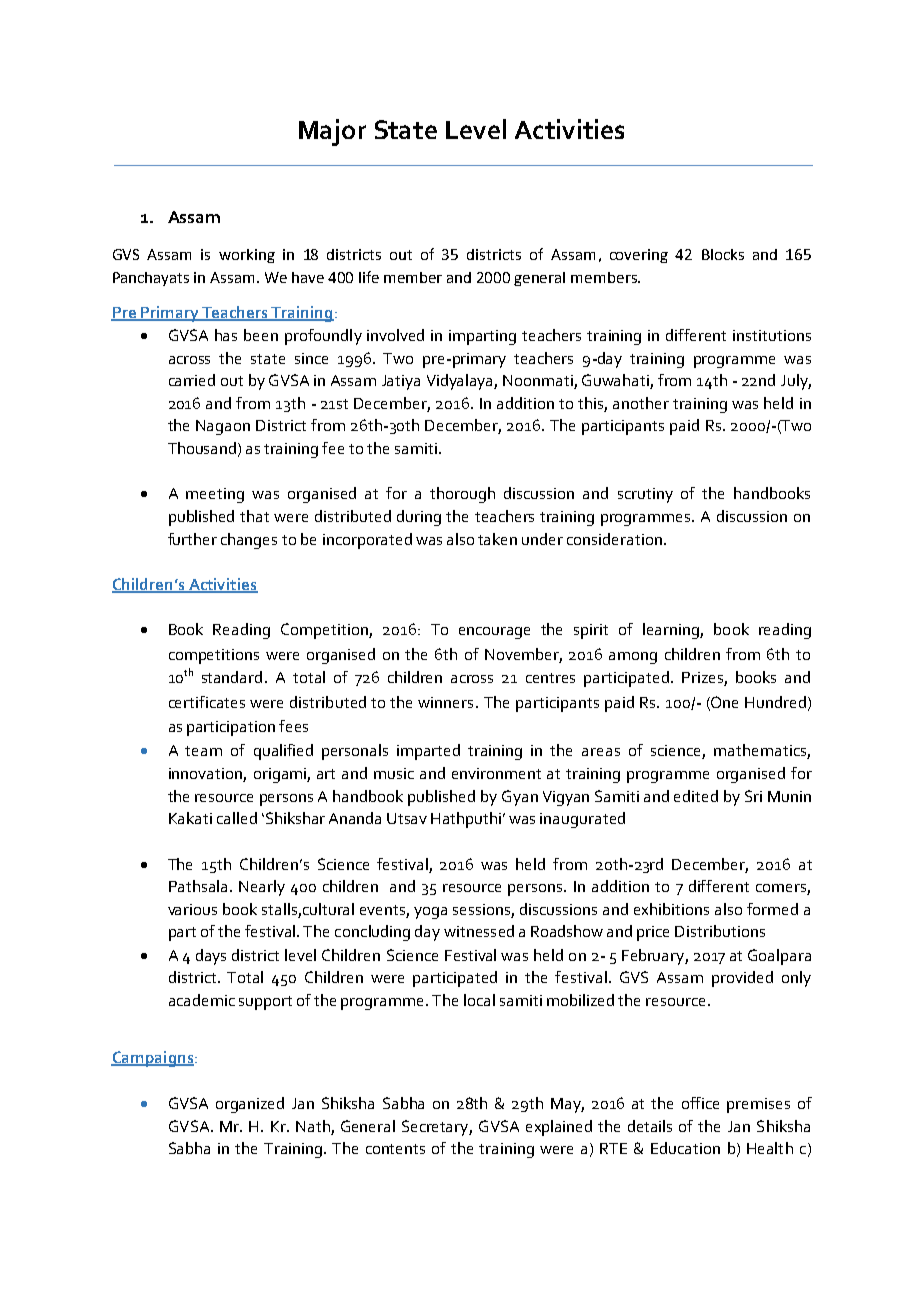  What do you see at coordinates (494, 633) in the screenshot?
I see `encourage` at bounding box center [494, 633].
